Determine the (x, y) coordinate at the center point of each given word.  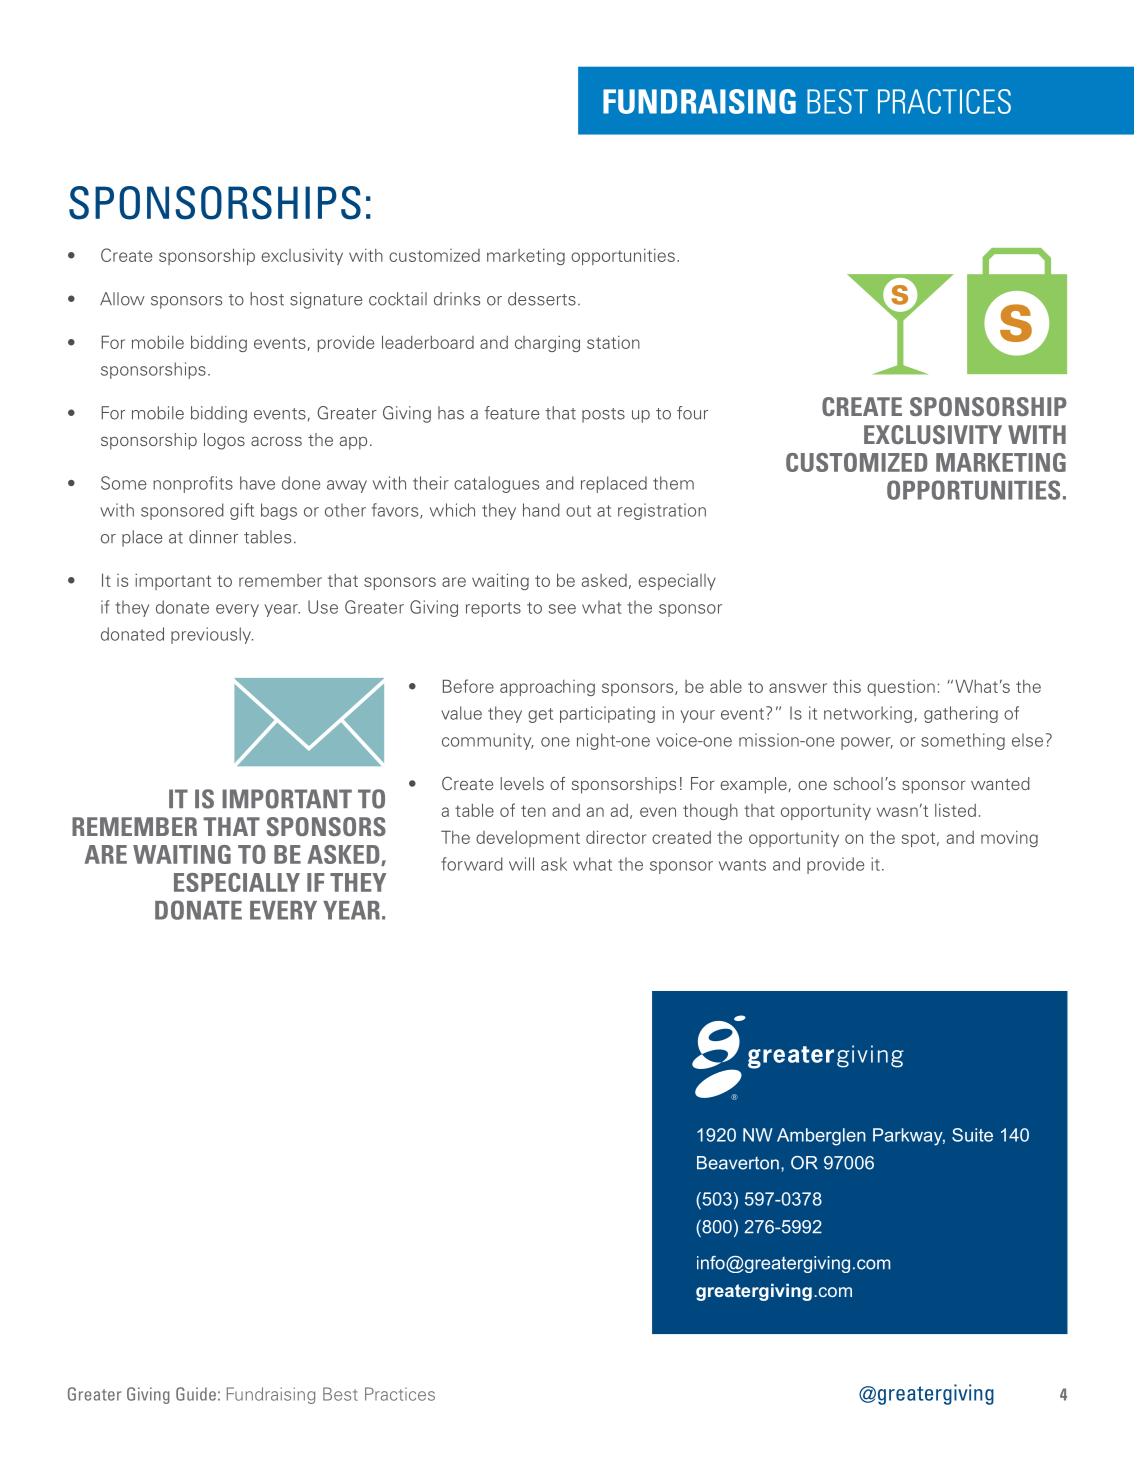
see (562, 609)
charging (547, 344)
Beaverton (738, 1163)
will (521, 864)
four (692, 413)
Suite (972, 1135)
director (616, 837)
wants (742, 865)
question (901, 688)
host (267, 299)
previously (212, 635)
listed (955, 810)
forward (472, 864)
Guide (196, 1394)
